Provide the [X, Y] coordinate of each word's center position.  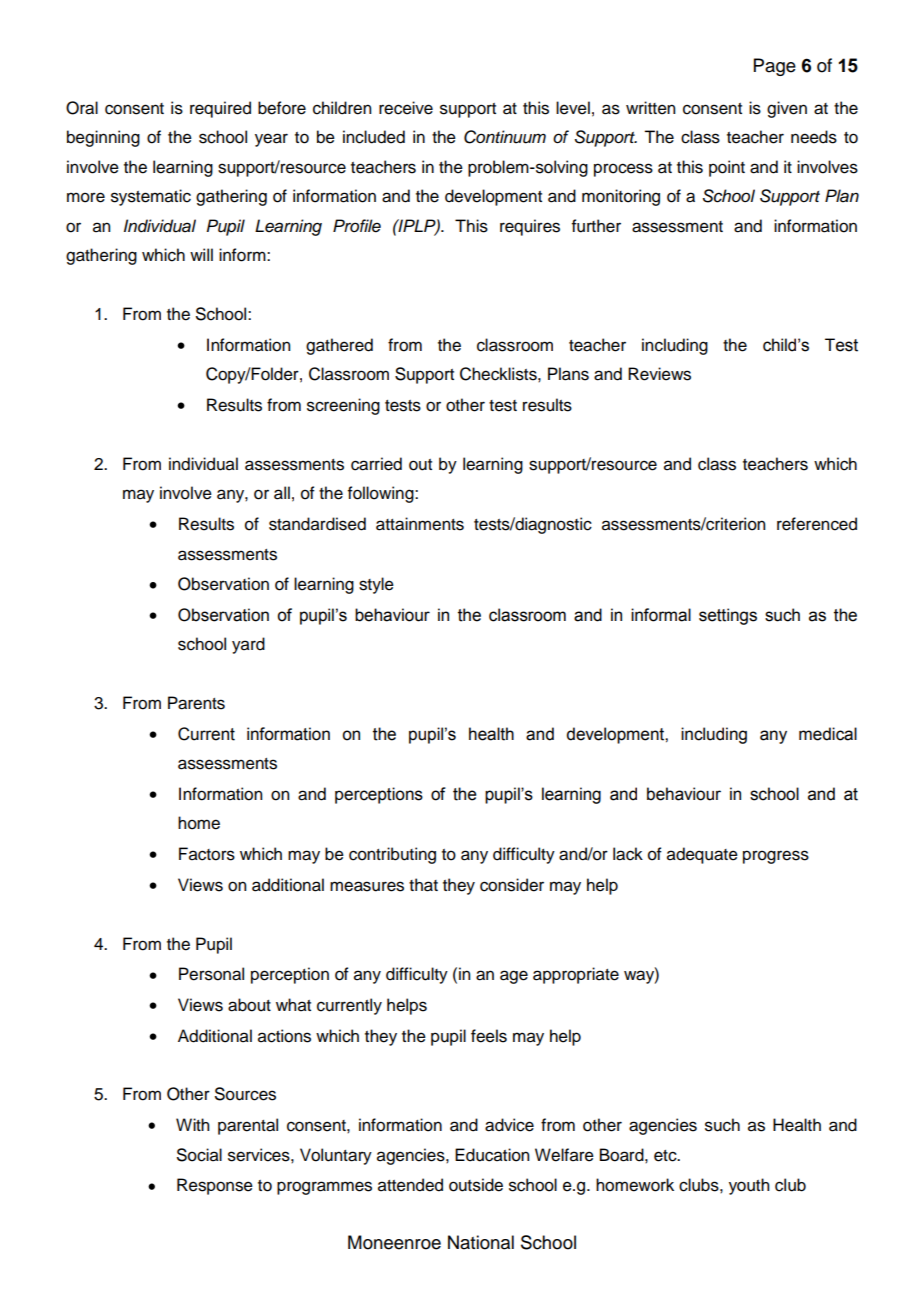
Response [215, 1186]
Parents [196, 703]
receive [406, 108]
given [787, 109]
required [220, 109]
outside [476, 1185]
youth [749, 1186]
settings [728, 616]
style [376, 585]
